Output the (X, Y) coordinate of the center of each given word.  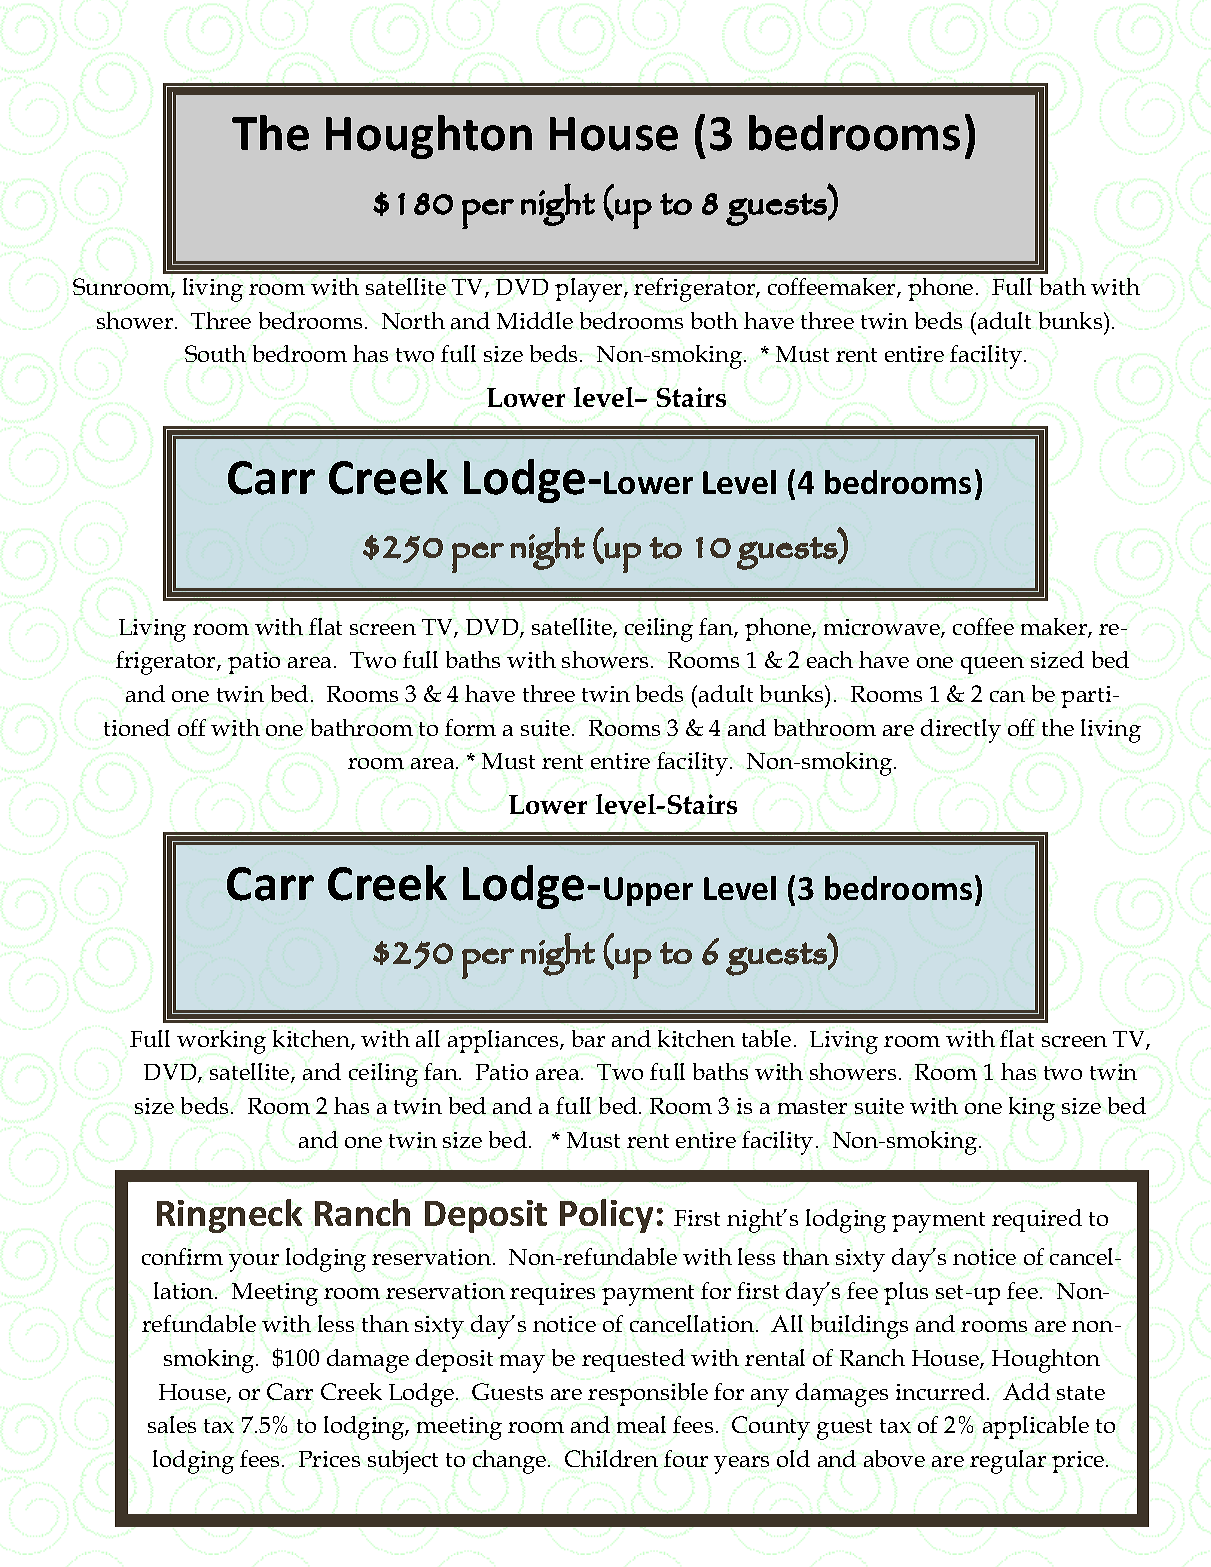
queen (992, 665)
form (470, 727)
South (215, 353)
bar (588, 1038)
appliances (504, 1041)
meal (641, 1424)
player (590, 290)
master (812, 1107)
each (830, 659)
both (714, 320)
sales (172, 1424)
